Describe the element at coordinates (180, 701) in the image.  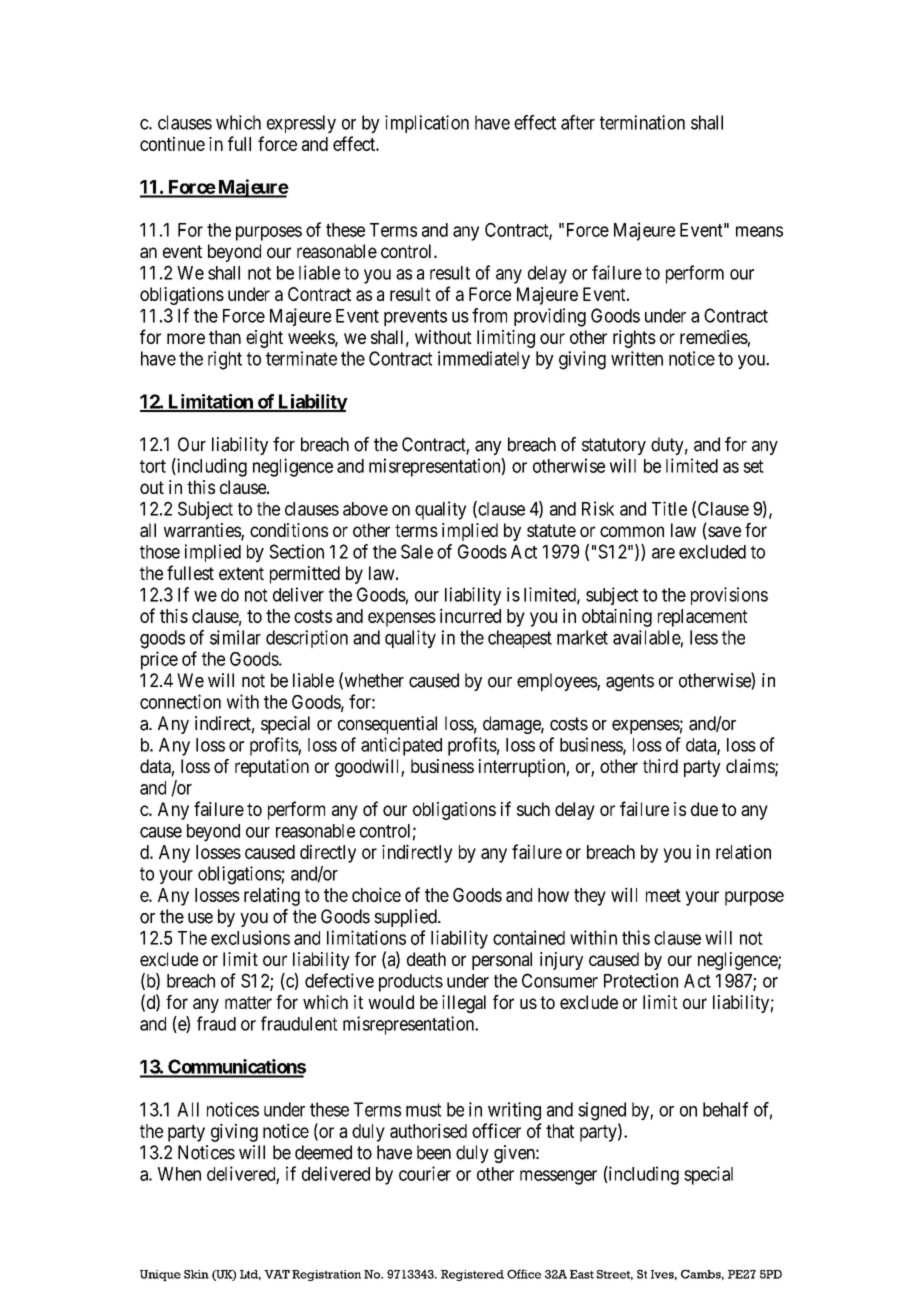
I see `connection` at that location.
